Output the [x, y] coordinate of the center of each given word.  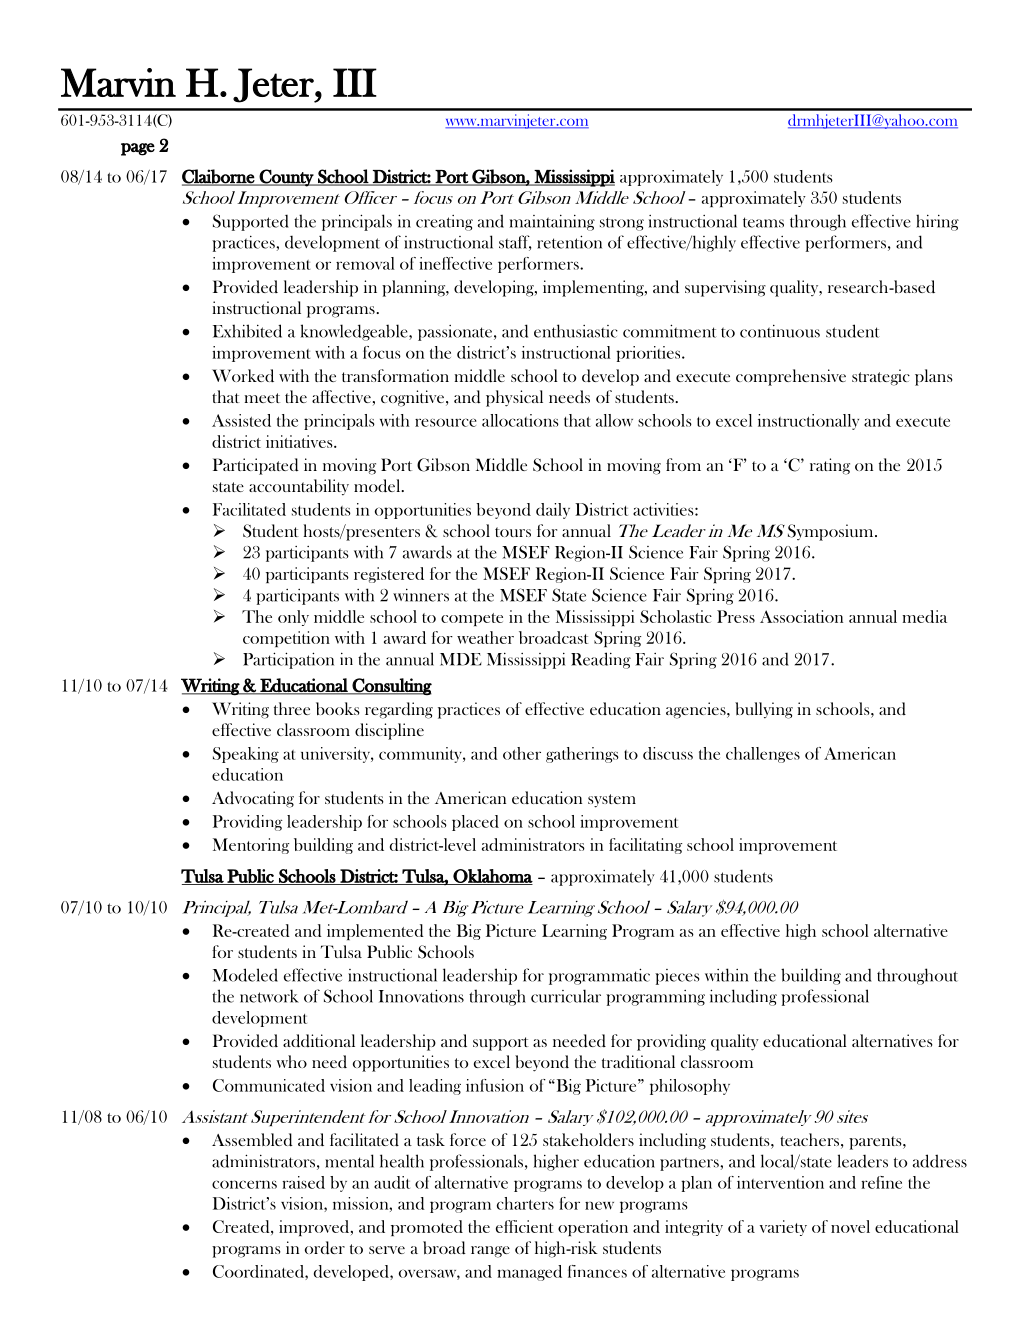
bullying [764, 710]
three [292, 708]
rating [830, 466]
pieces [677, 977]
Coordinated [259, 1272]
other [522, 753]
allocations [520, 420]
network [269, 996]
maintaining [552, 223]
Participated [256, 466]
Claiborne [219, 177]
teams [763, 222]
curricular [566, 996]
